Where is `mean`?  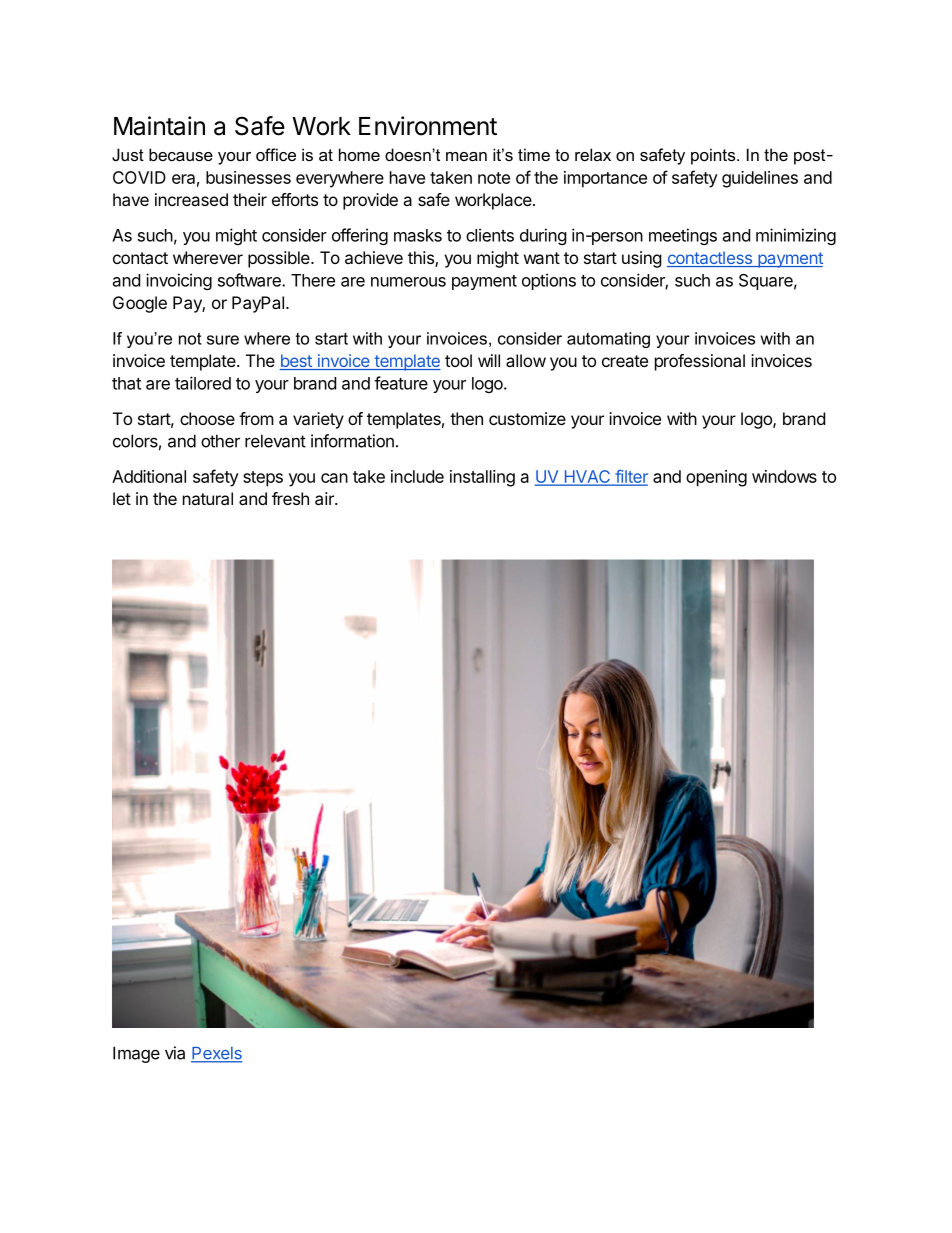
mean is located at coordinates (466, 156).
